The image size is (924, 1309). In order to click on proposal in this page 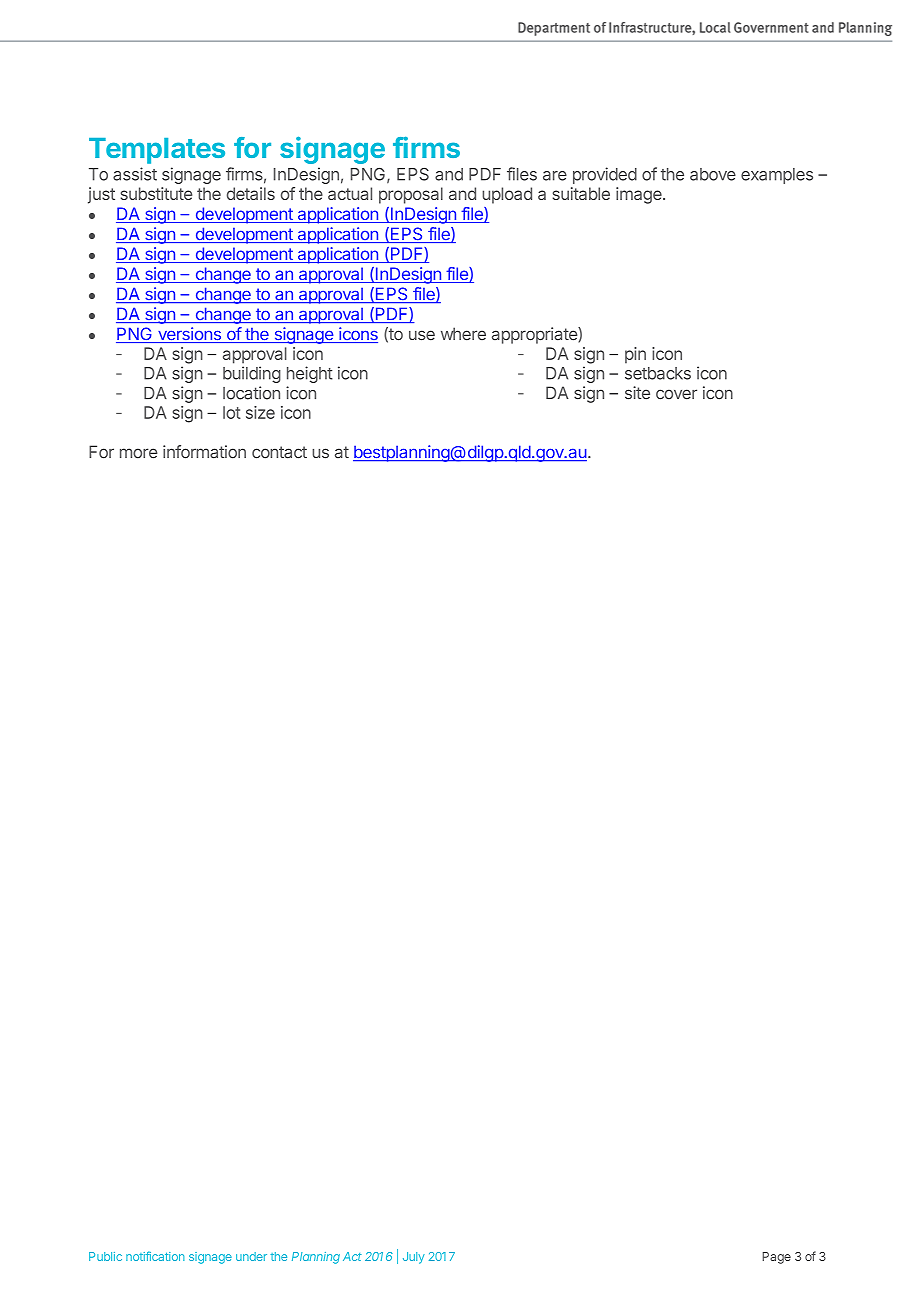, I will do `click(411, 195)`.
